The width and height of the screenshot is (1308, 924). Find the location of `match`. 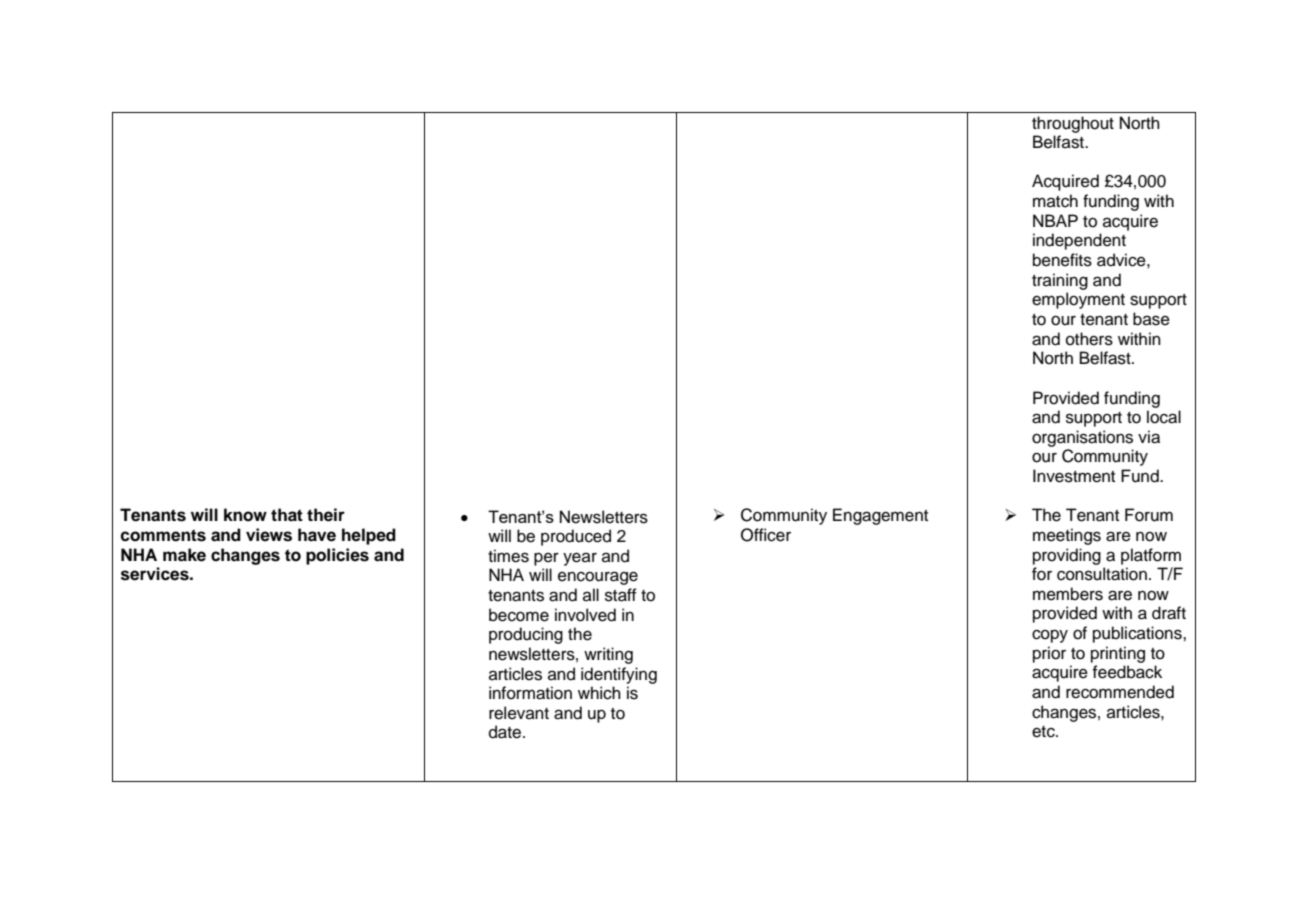

match is located at coordinates (1055, 201).
